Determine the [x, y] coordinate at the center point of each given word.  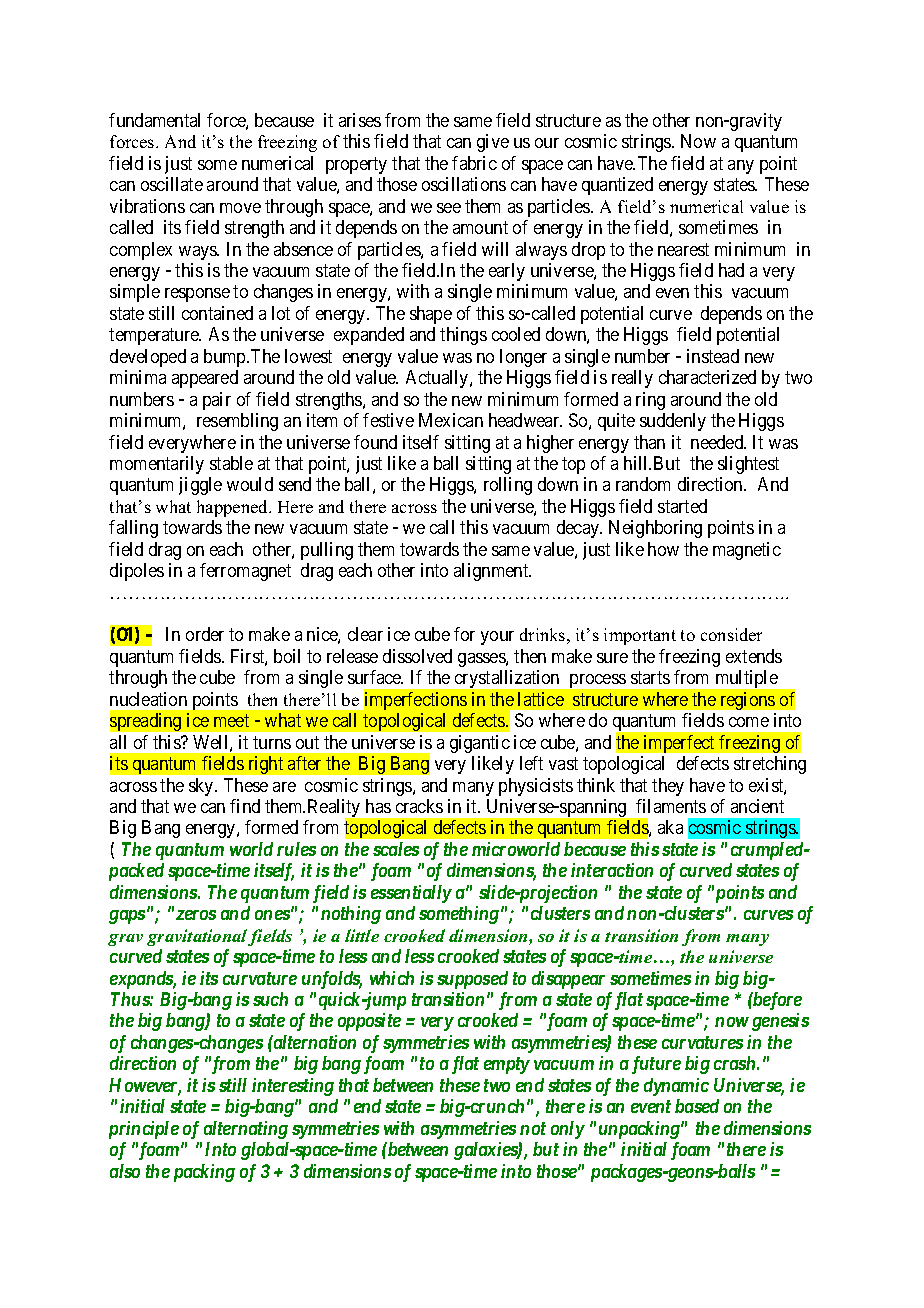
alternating [246, 1130]
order [205, 634]
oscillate [172, 184]
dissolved [417, 656]
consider [731, 634]
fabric [474, 163]
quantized [617, 186]
